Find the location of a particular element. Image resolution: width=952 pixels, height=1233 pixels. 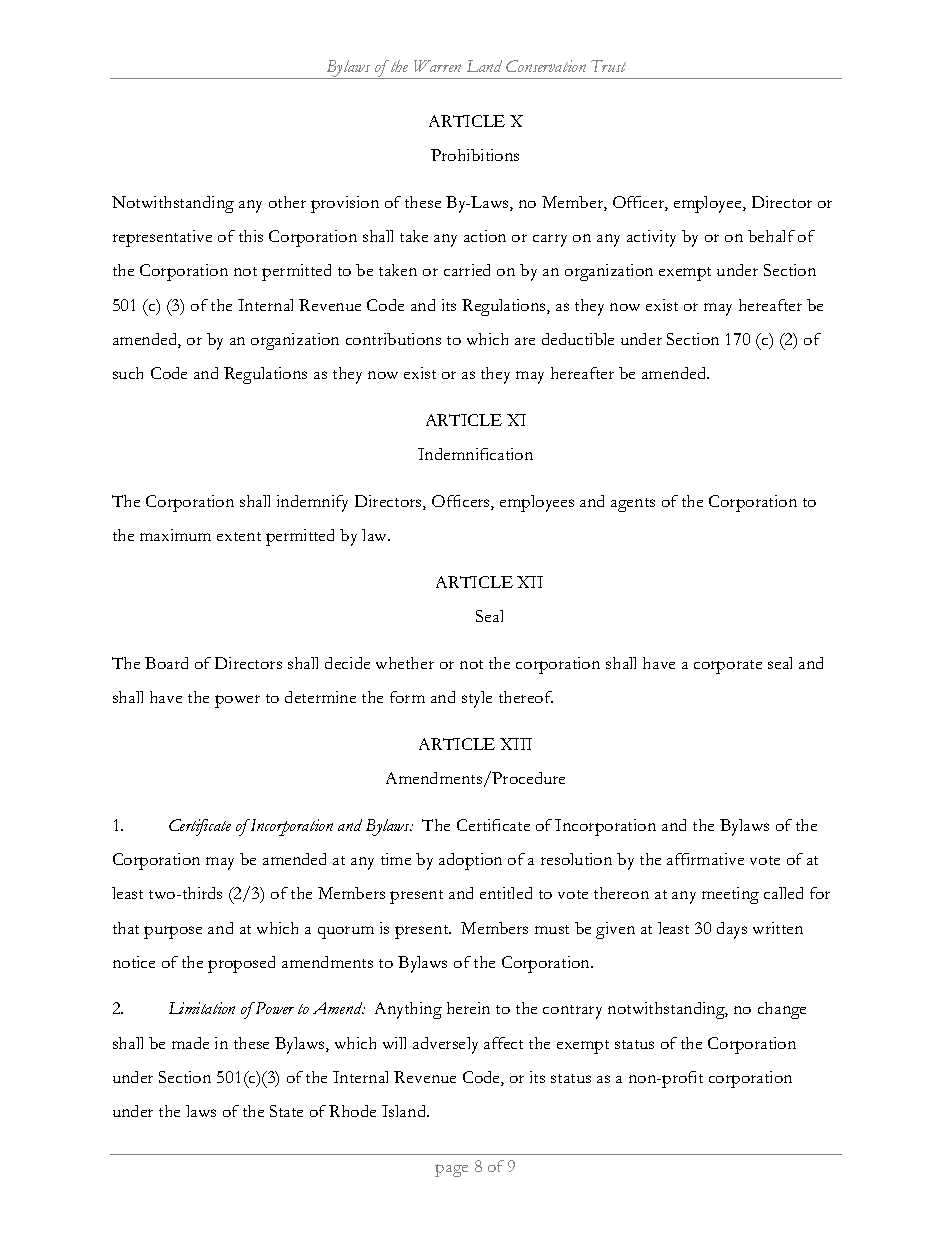

Trust is located at coordinates (608, 66).
